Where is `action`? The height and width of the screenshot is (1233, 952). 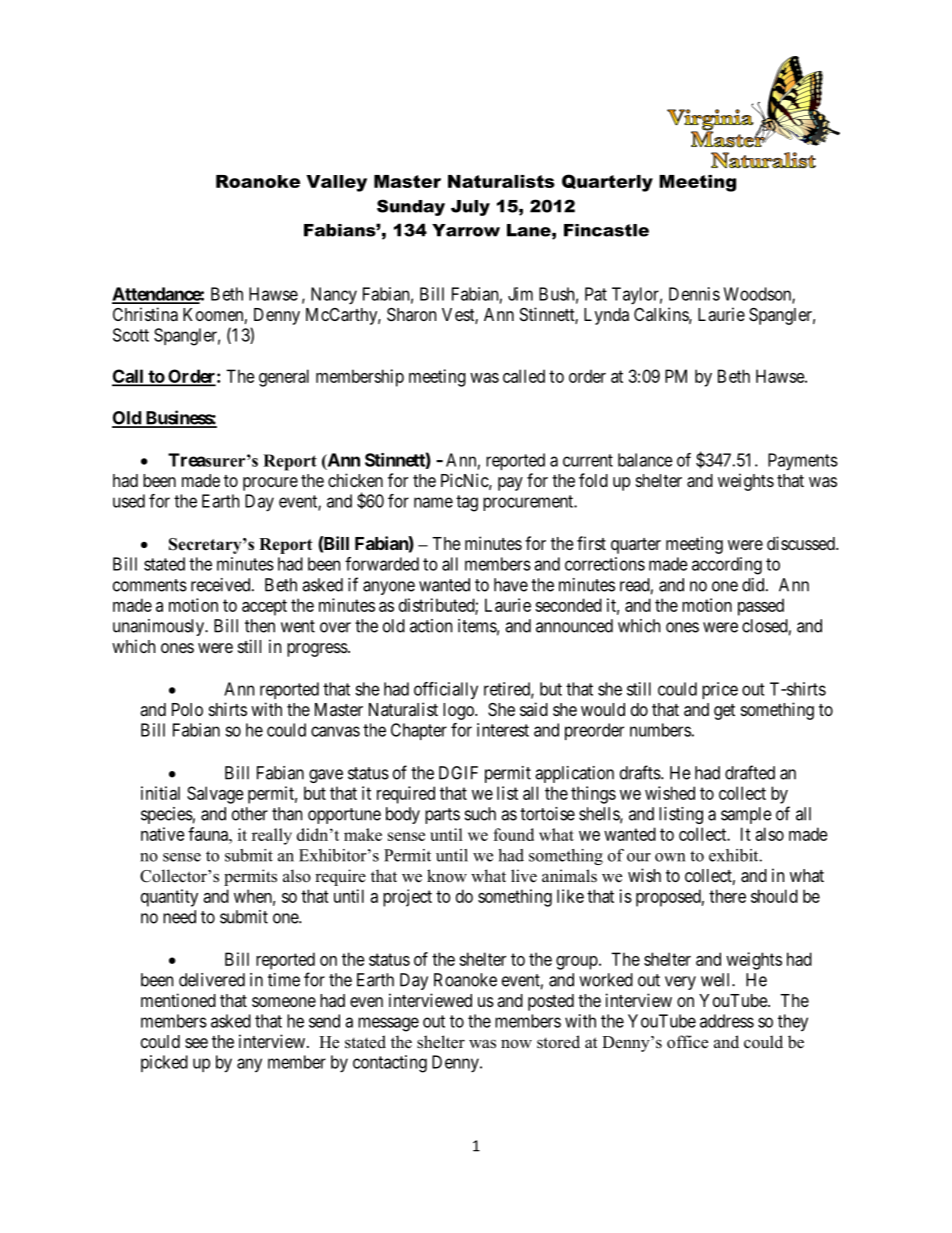 action is located at coordinates (431, 626).
